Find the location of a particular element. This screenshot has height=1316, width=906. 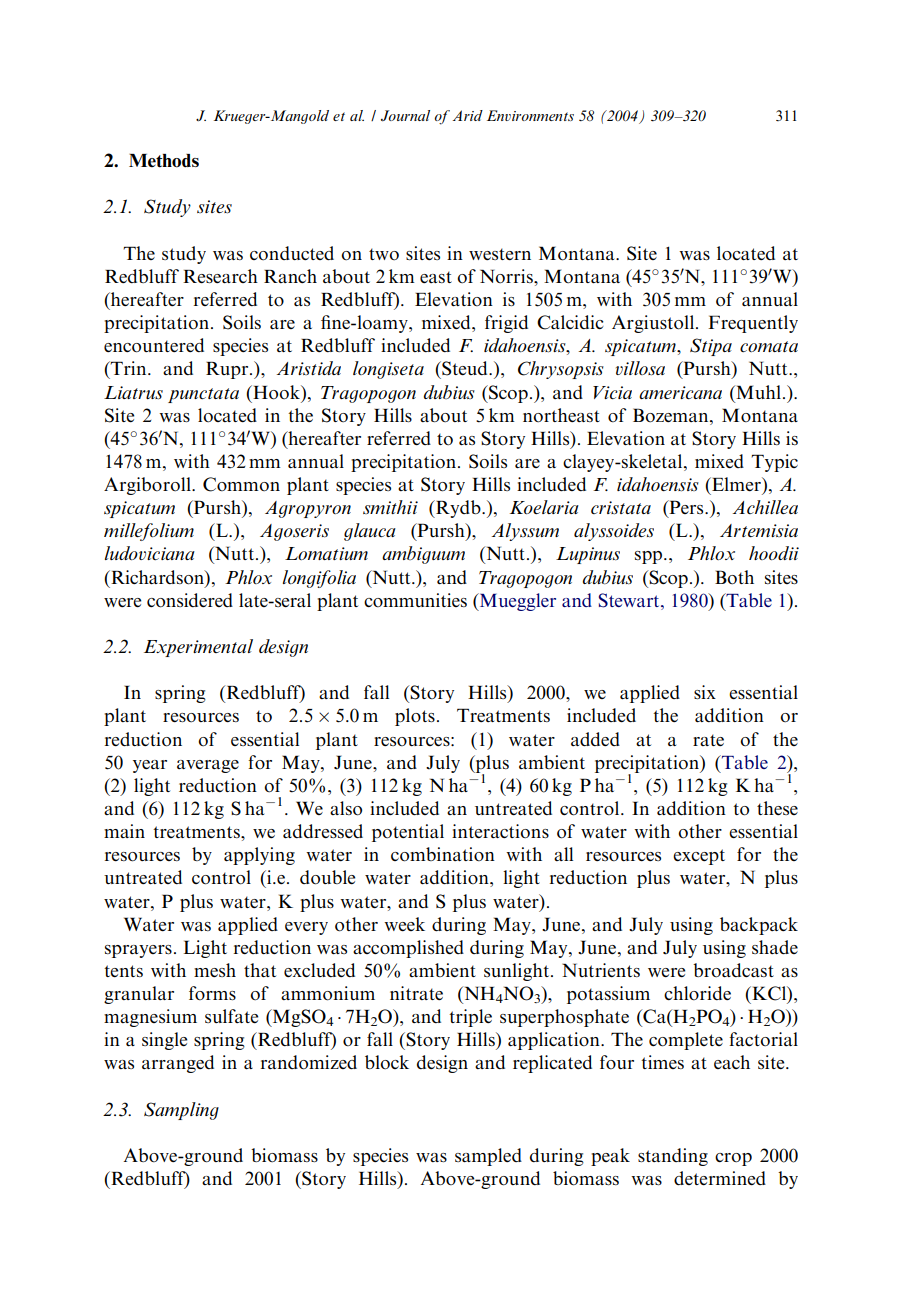

Arid is located at coordinates (468, 115).
